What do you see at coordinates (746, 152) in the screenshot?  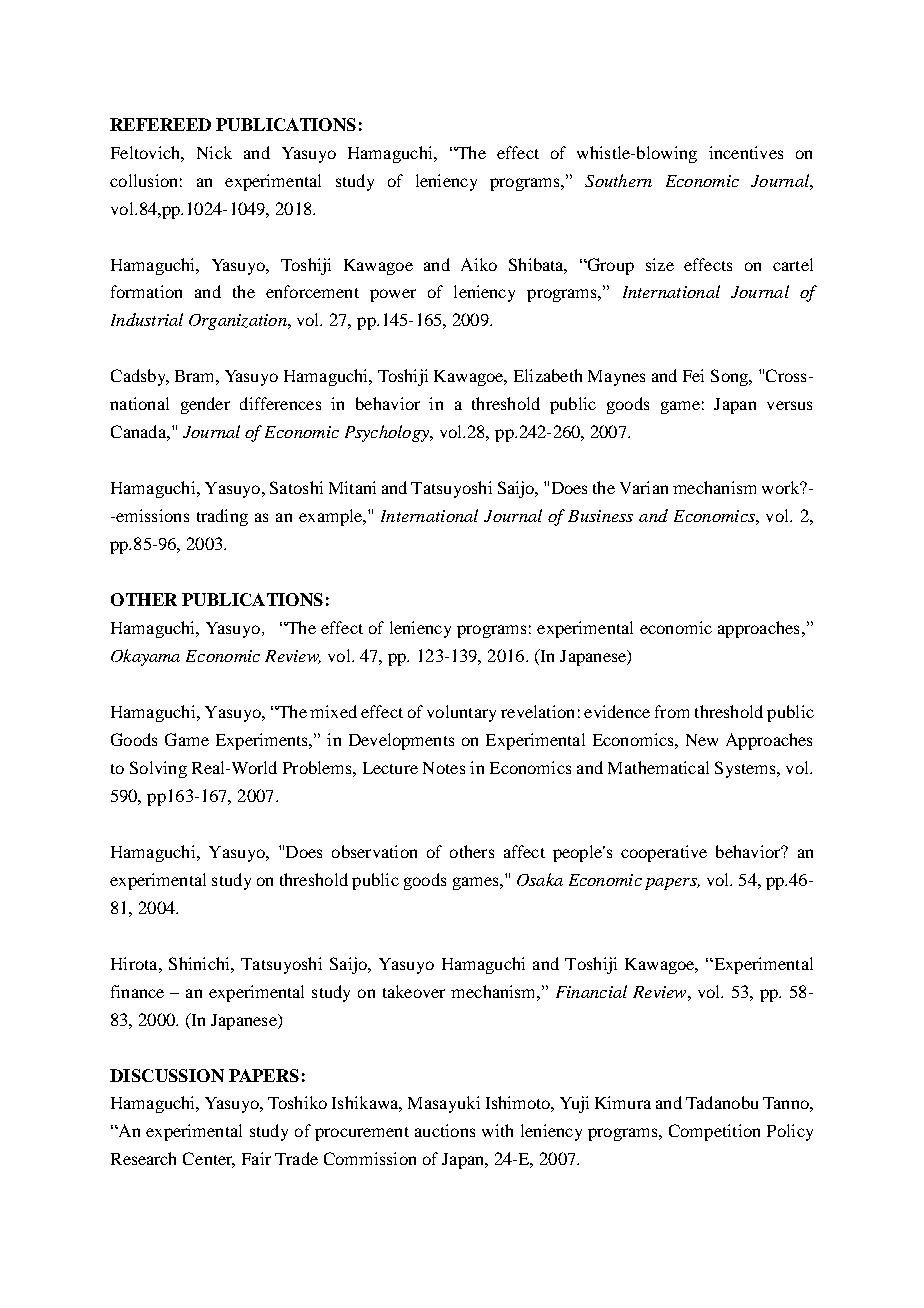 I see `incentives` at bounding box center [746, 152].
